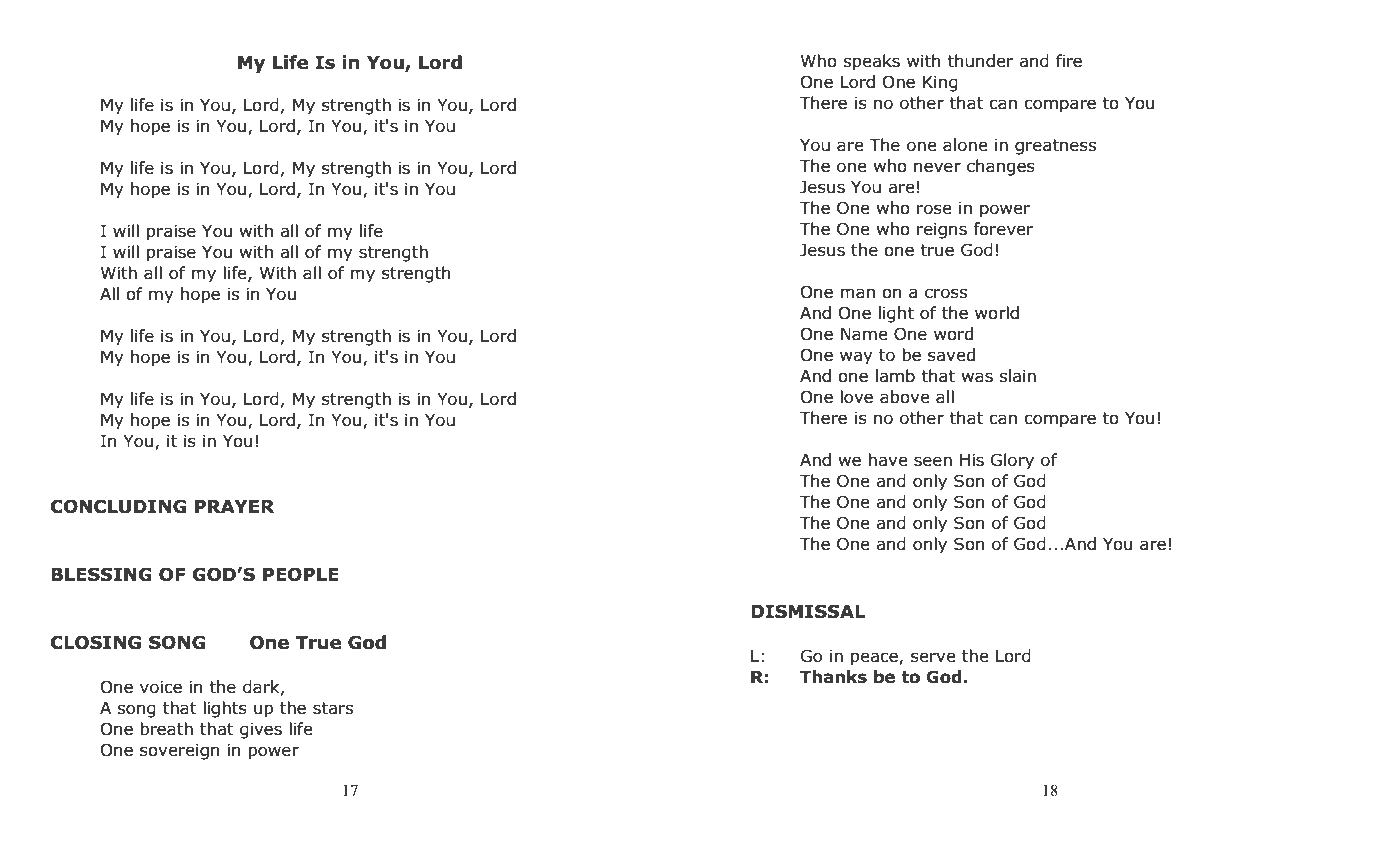  Describe the element at coordinates (940, 83) in the screenshot. I see `King` at that location.
